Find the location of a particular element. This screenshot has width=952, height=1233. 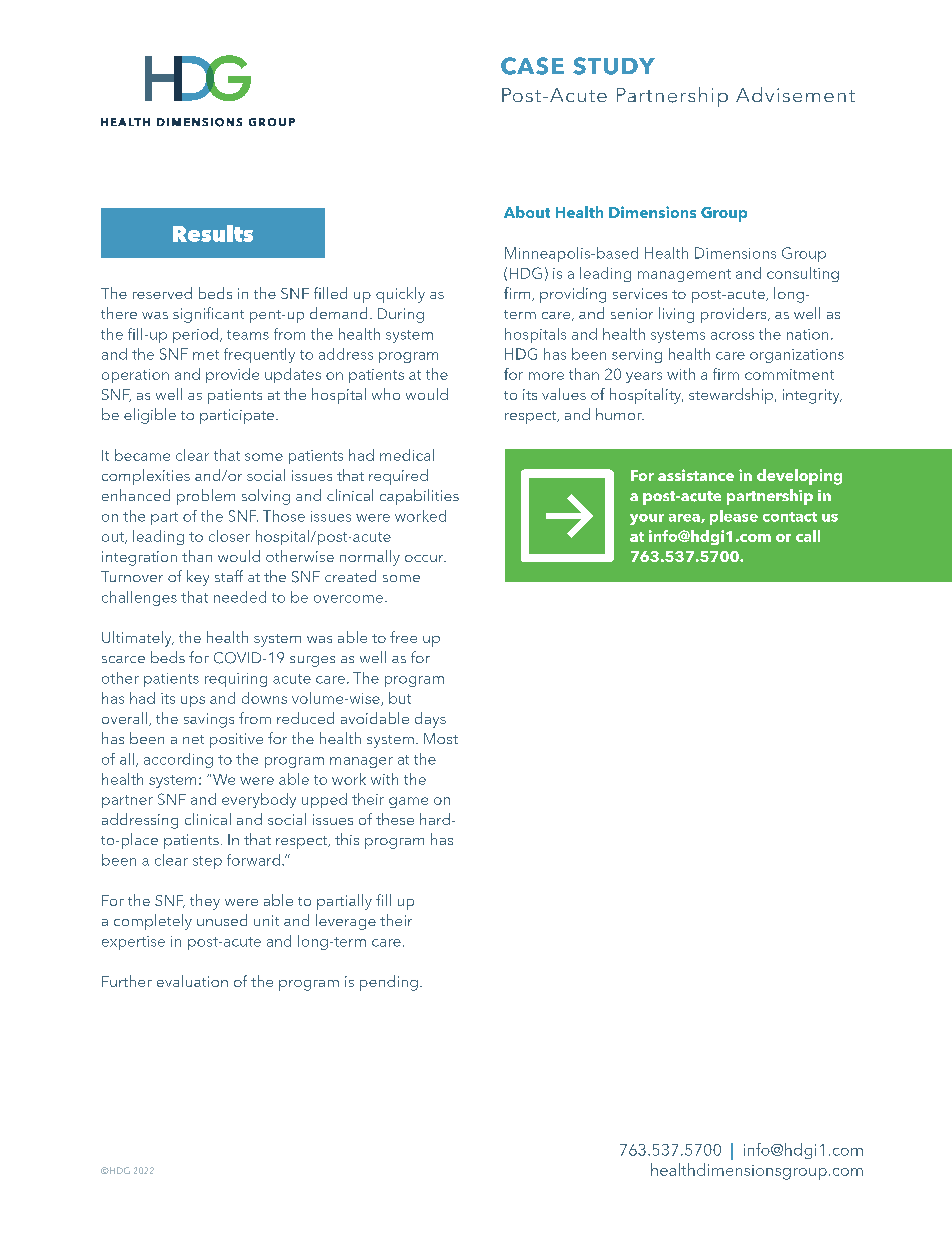

closer is located at coordinates (229, 536).
